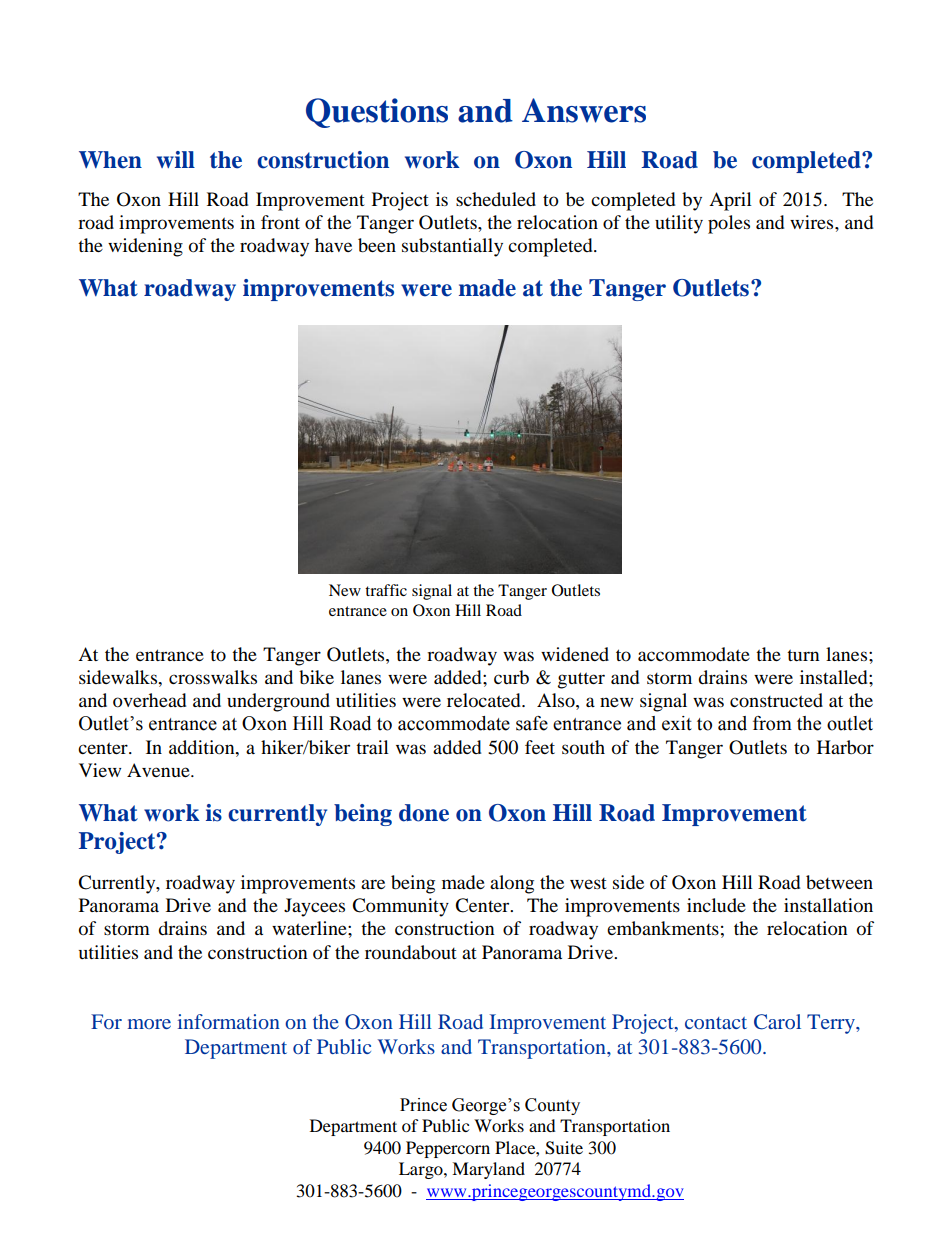 The width and height of the screenshot is (952, 1233). I want to click on turn, so click(803, 655).
